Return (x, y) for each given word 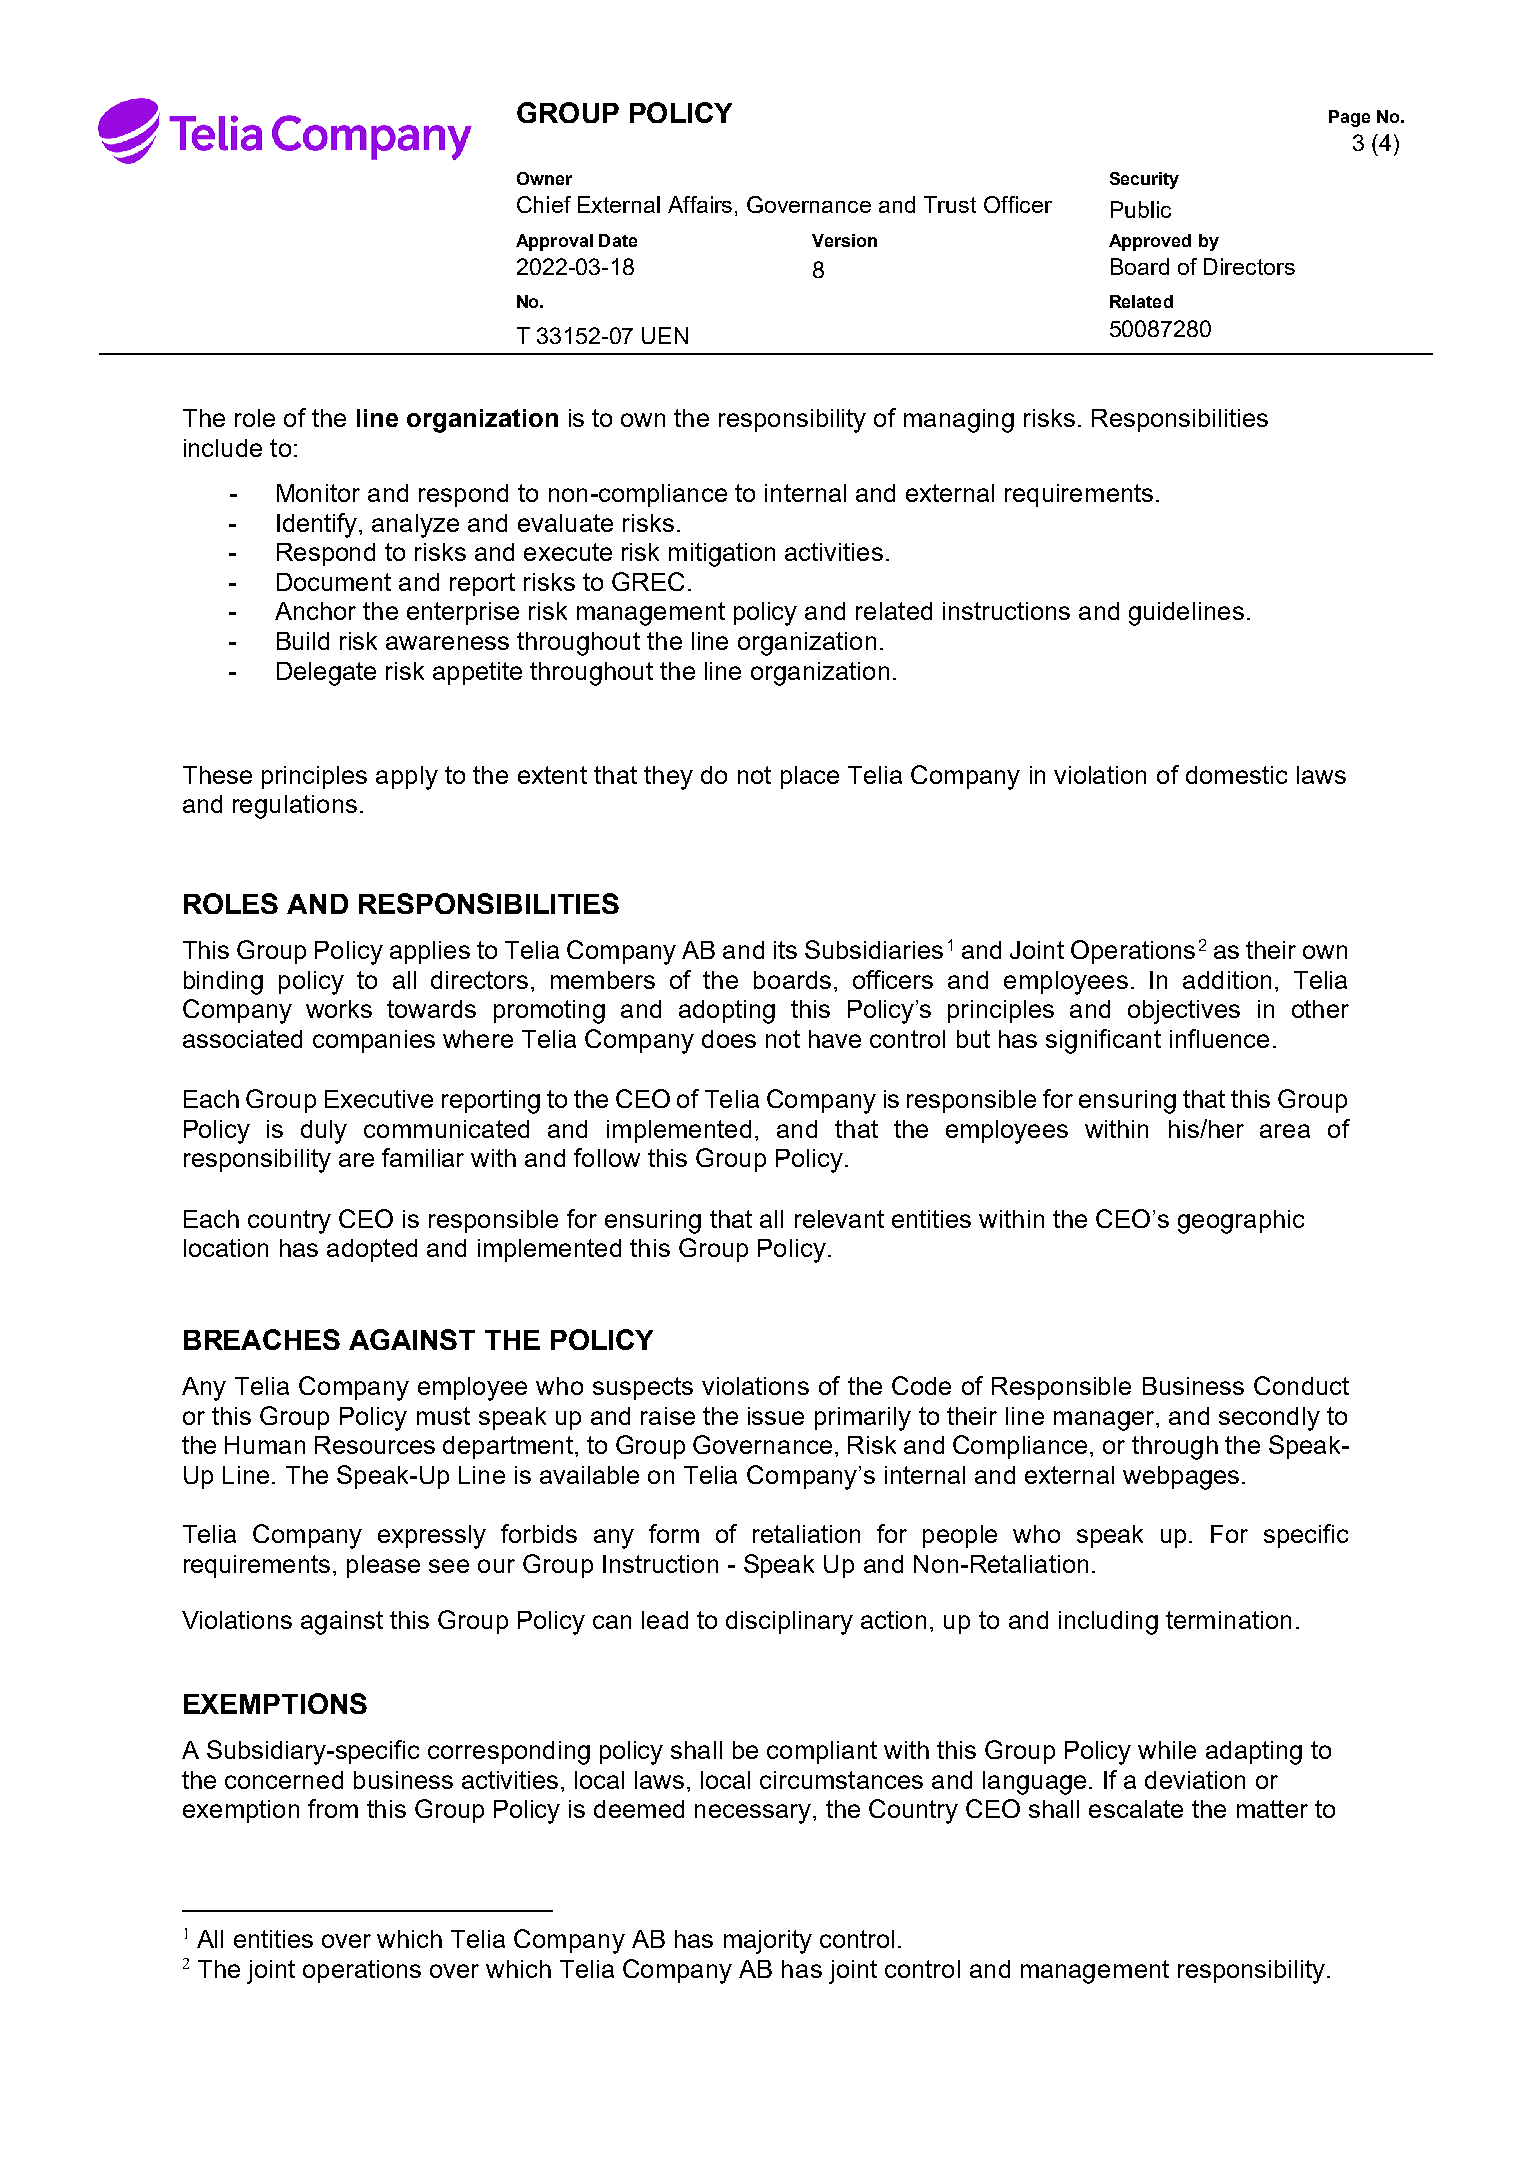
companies (374, 1041)
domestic (1236, 775)
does (729, 1039)
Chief (544, 204)
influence (1219, 1038)
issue (776, 1416)
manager (1105, 1421)
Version (844, 240)
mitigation (722, 555)
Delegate (326, 674)
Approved (1150, 242)
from (333, 1808)
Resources (375, 1445)
